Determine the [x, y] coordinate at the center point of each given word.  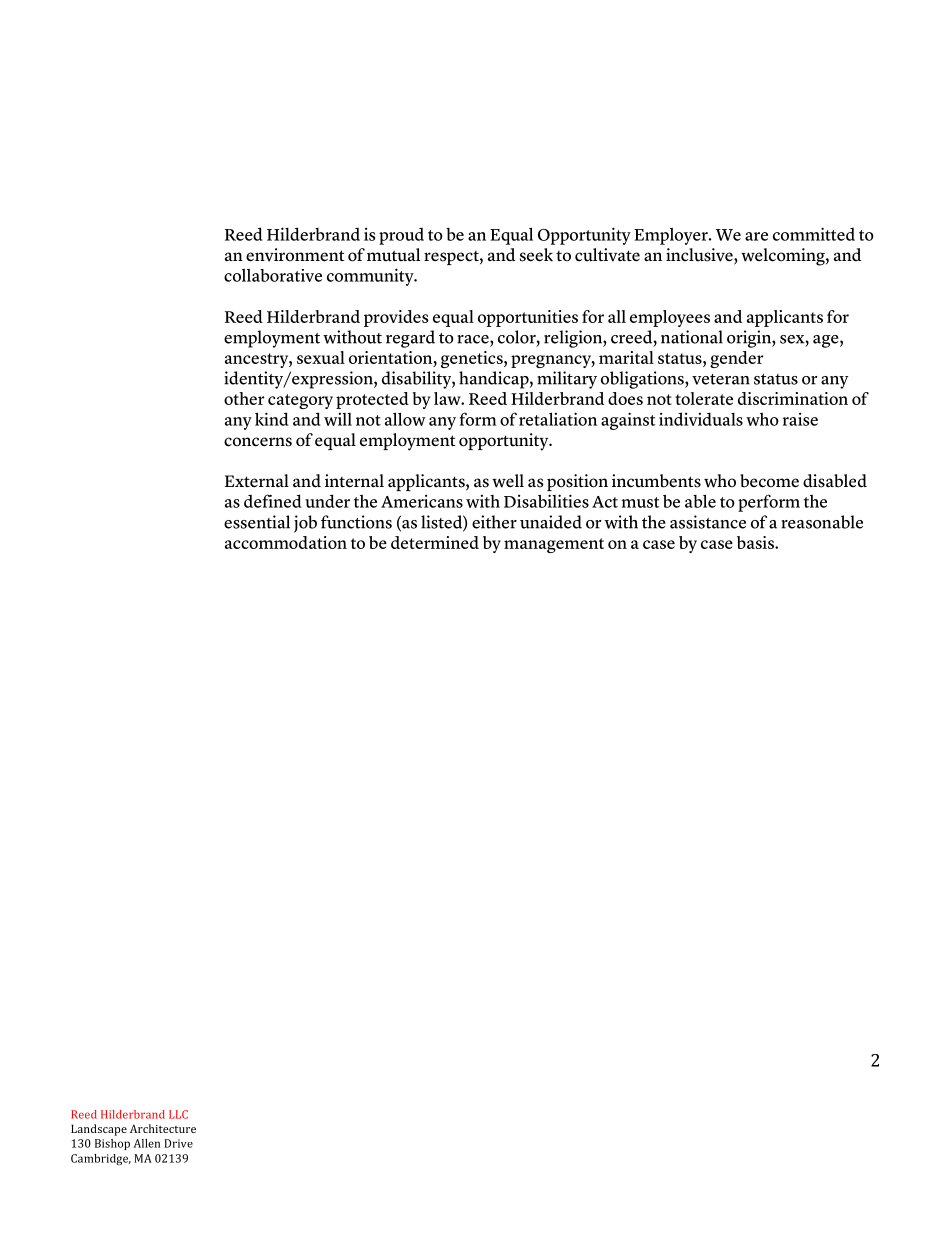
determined [435, 542]
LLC [178, 1114]
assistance [708, 522]
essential [257, 522]
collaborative [273, 275]
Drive [178, 1143]
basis [756, 542]
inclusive [700, 256]
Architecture [163, 1128]
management [554, 545]
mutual [393, 255]
